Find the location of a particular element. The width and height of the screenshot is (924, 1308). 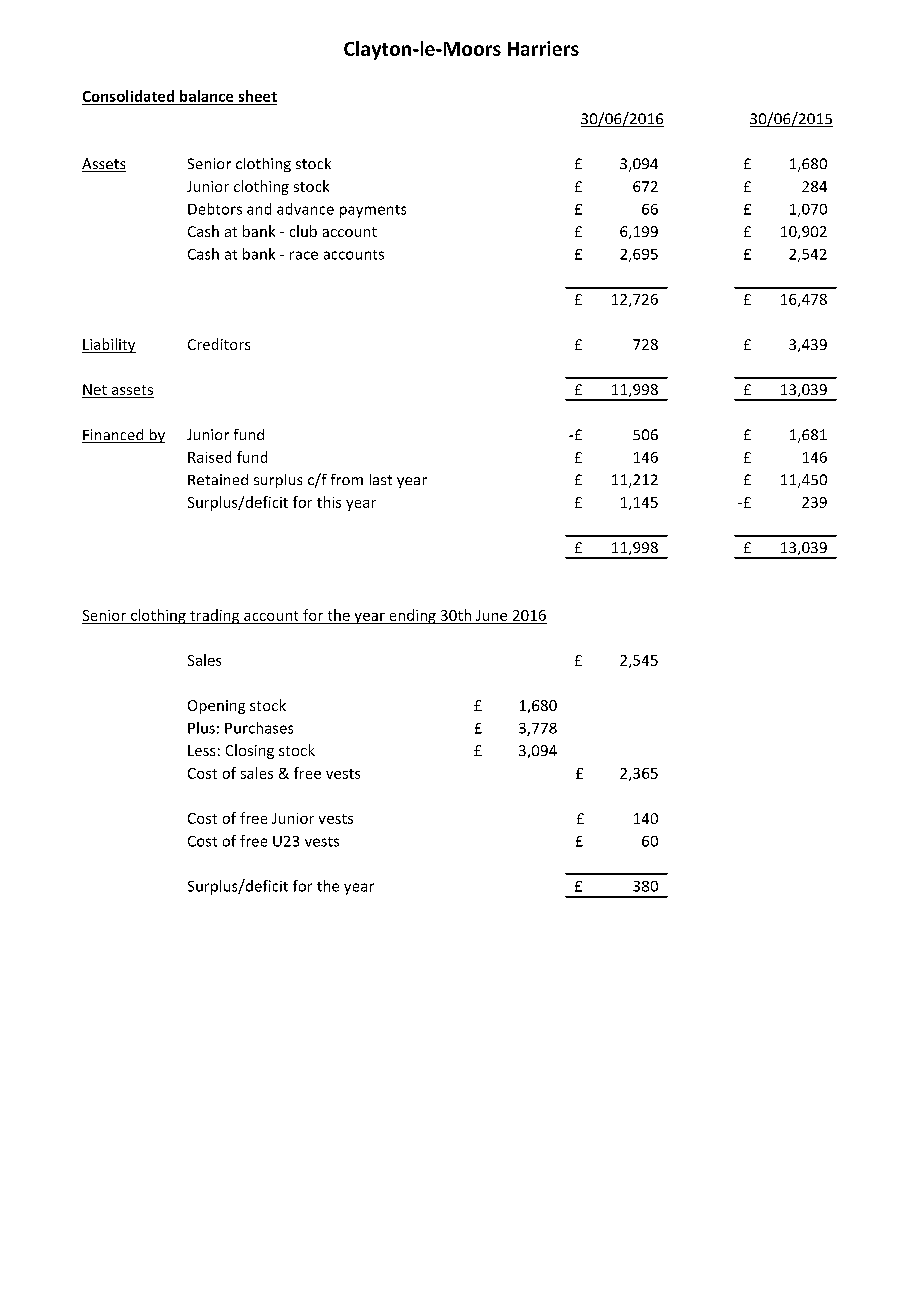

Purchases is located at coordinates (259, 728).
